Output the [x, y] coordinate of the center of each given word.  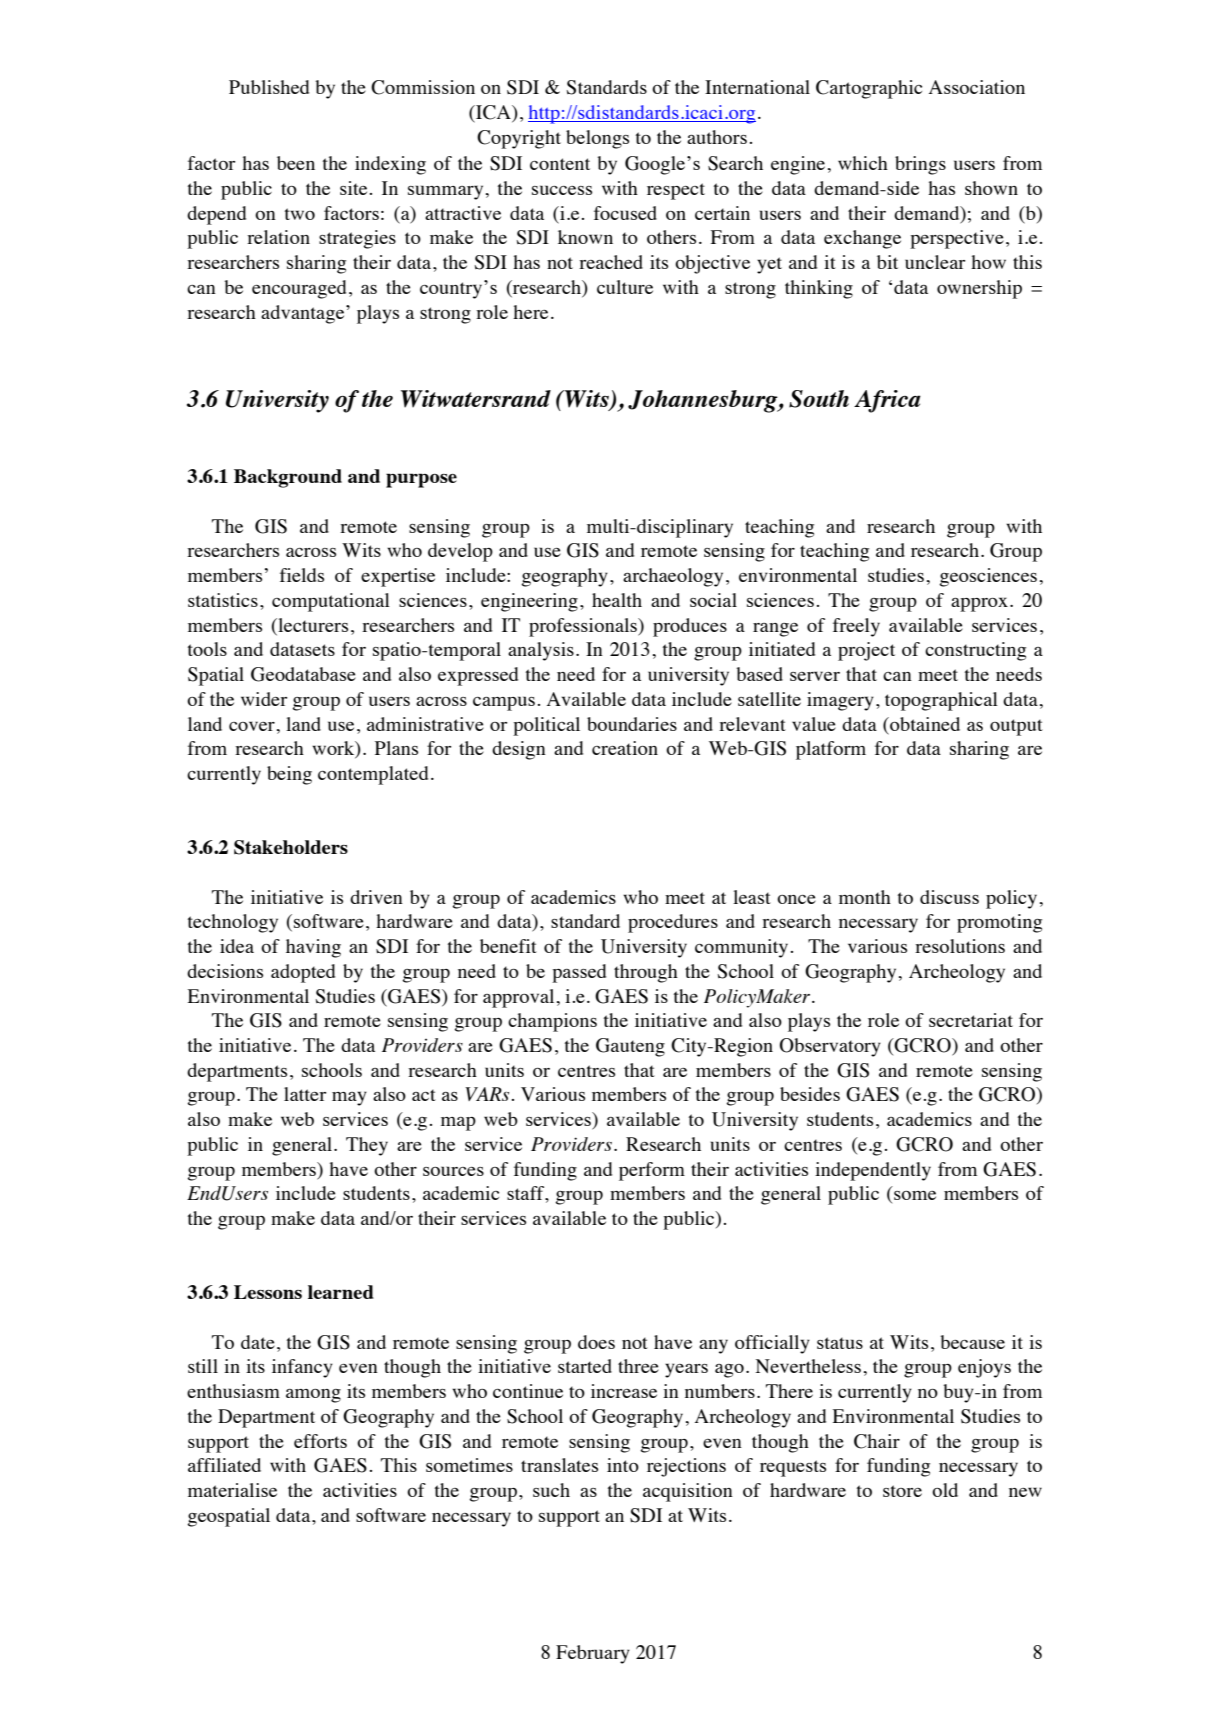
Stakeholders [291, 847]
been [296, 163]
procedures [673, 923]
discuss [949, 897]
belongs [597, 139]
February [593, 1654]
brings [920, 165]
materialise [232, 1490]
